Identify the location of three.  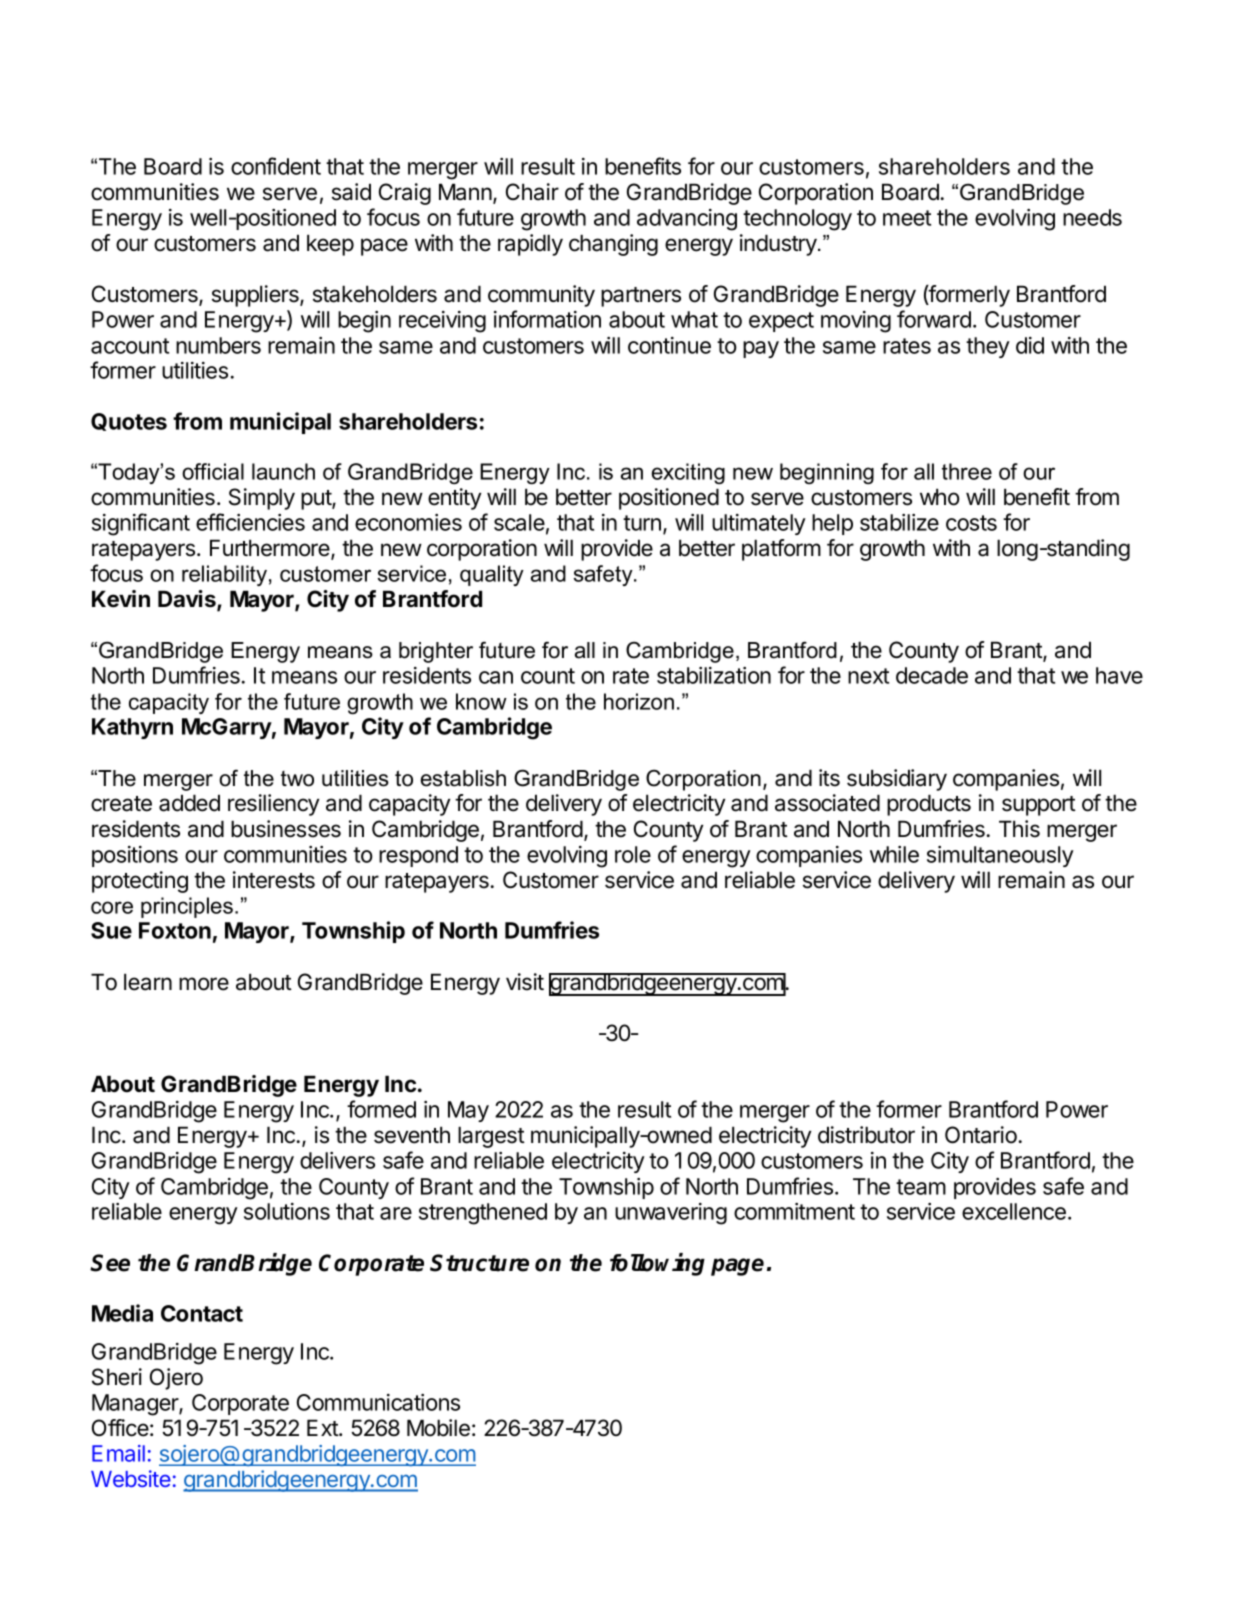
(967, 471).
